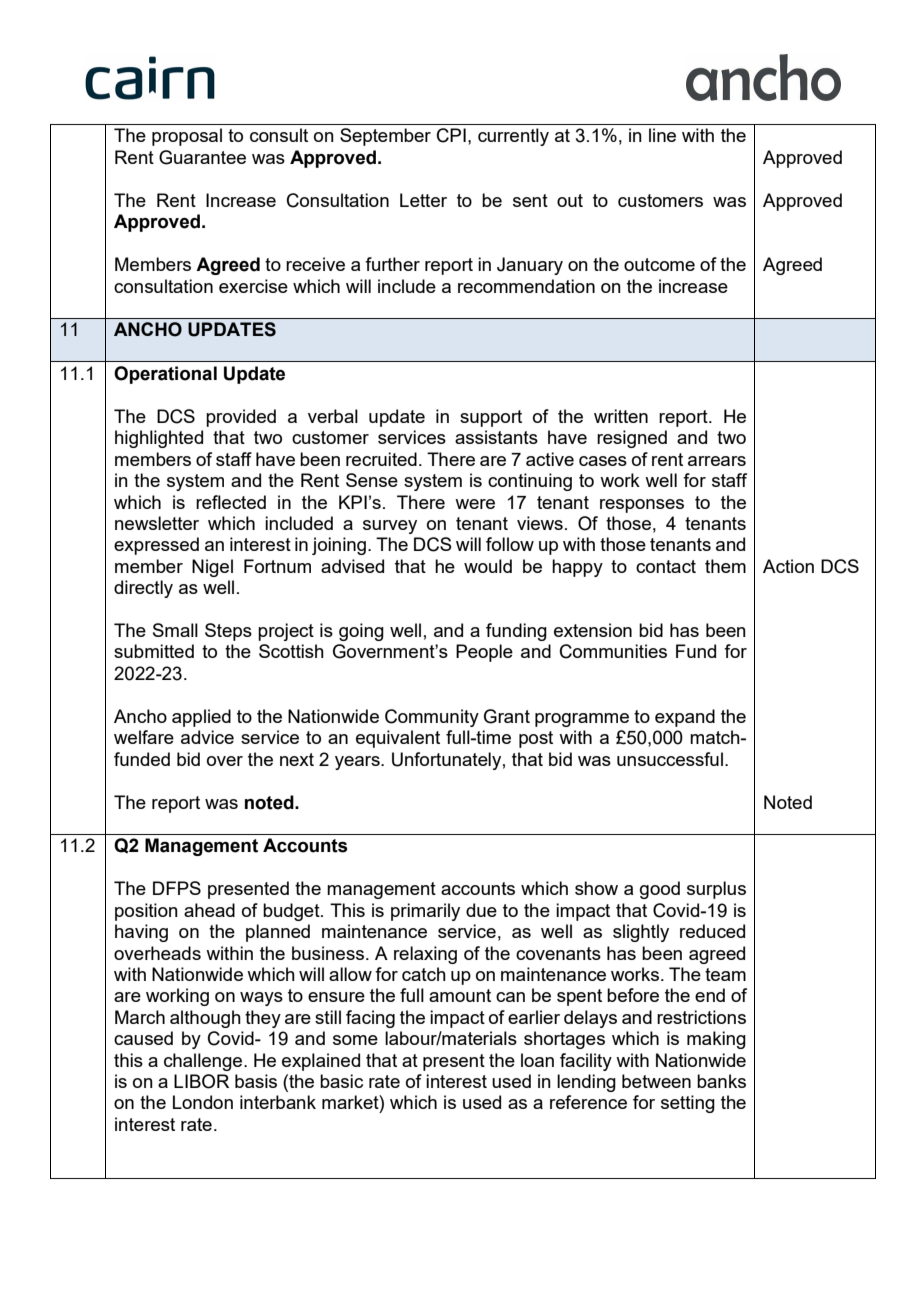  I want to click on Steps, so click(228, 632).
